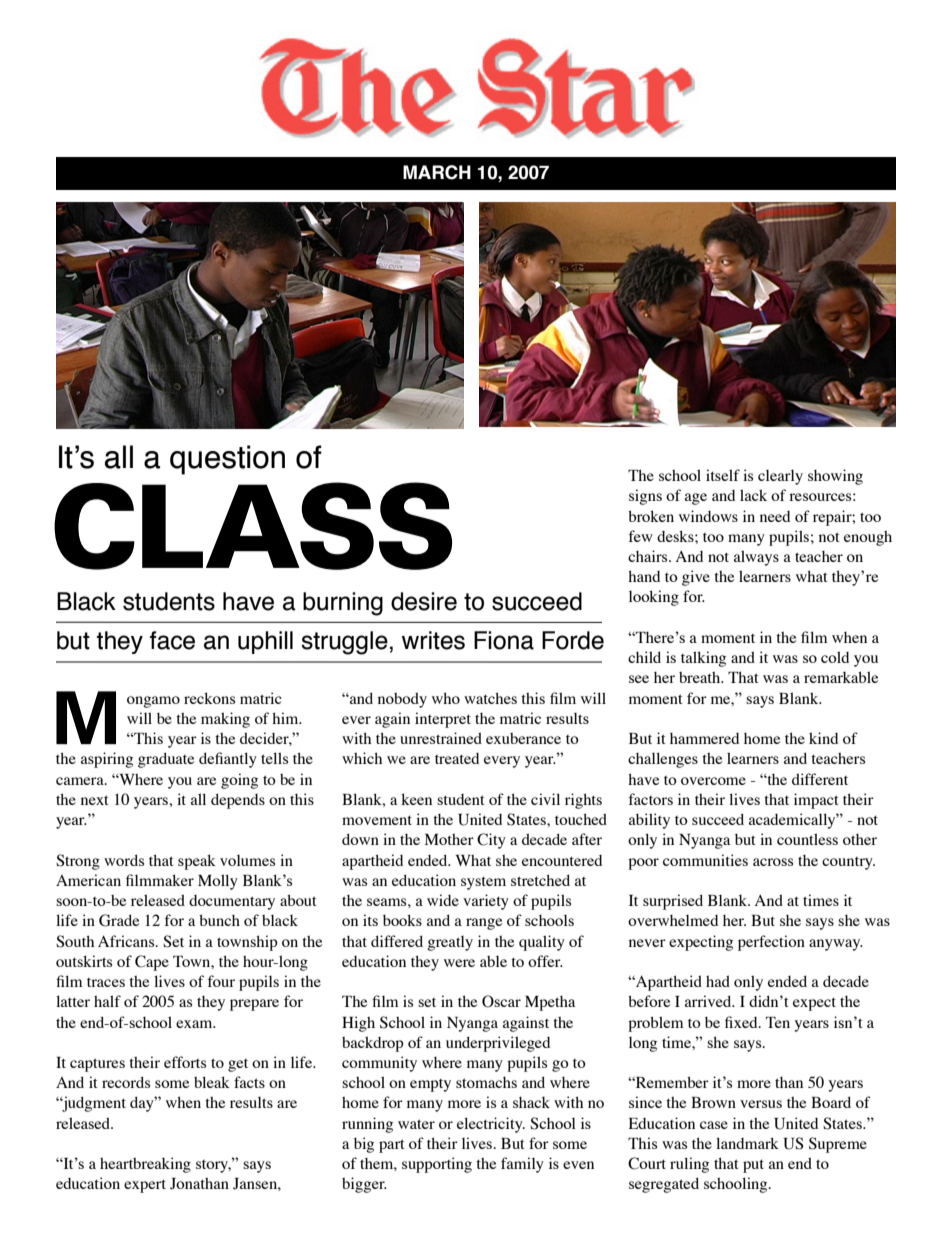 The width and height of the page is (952, 1233). Describe the element at coordinates (437, 1165) in the page. I see `supporting` at that location.
